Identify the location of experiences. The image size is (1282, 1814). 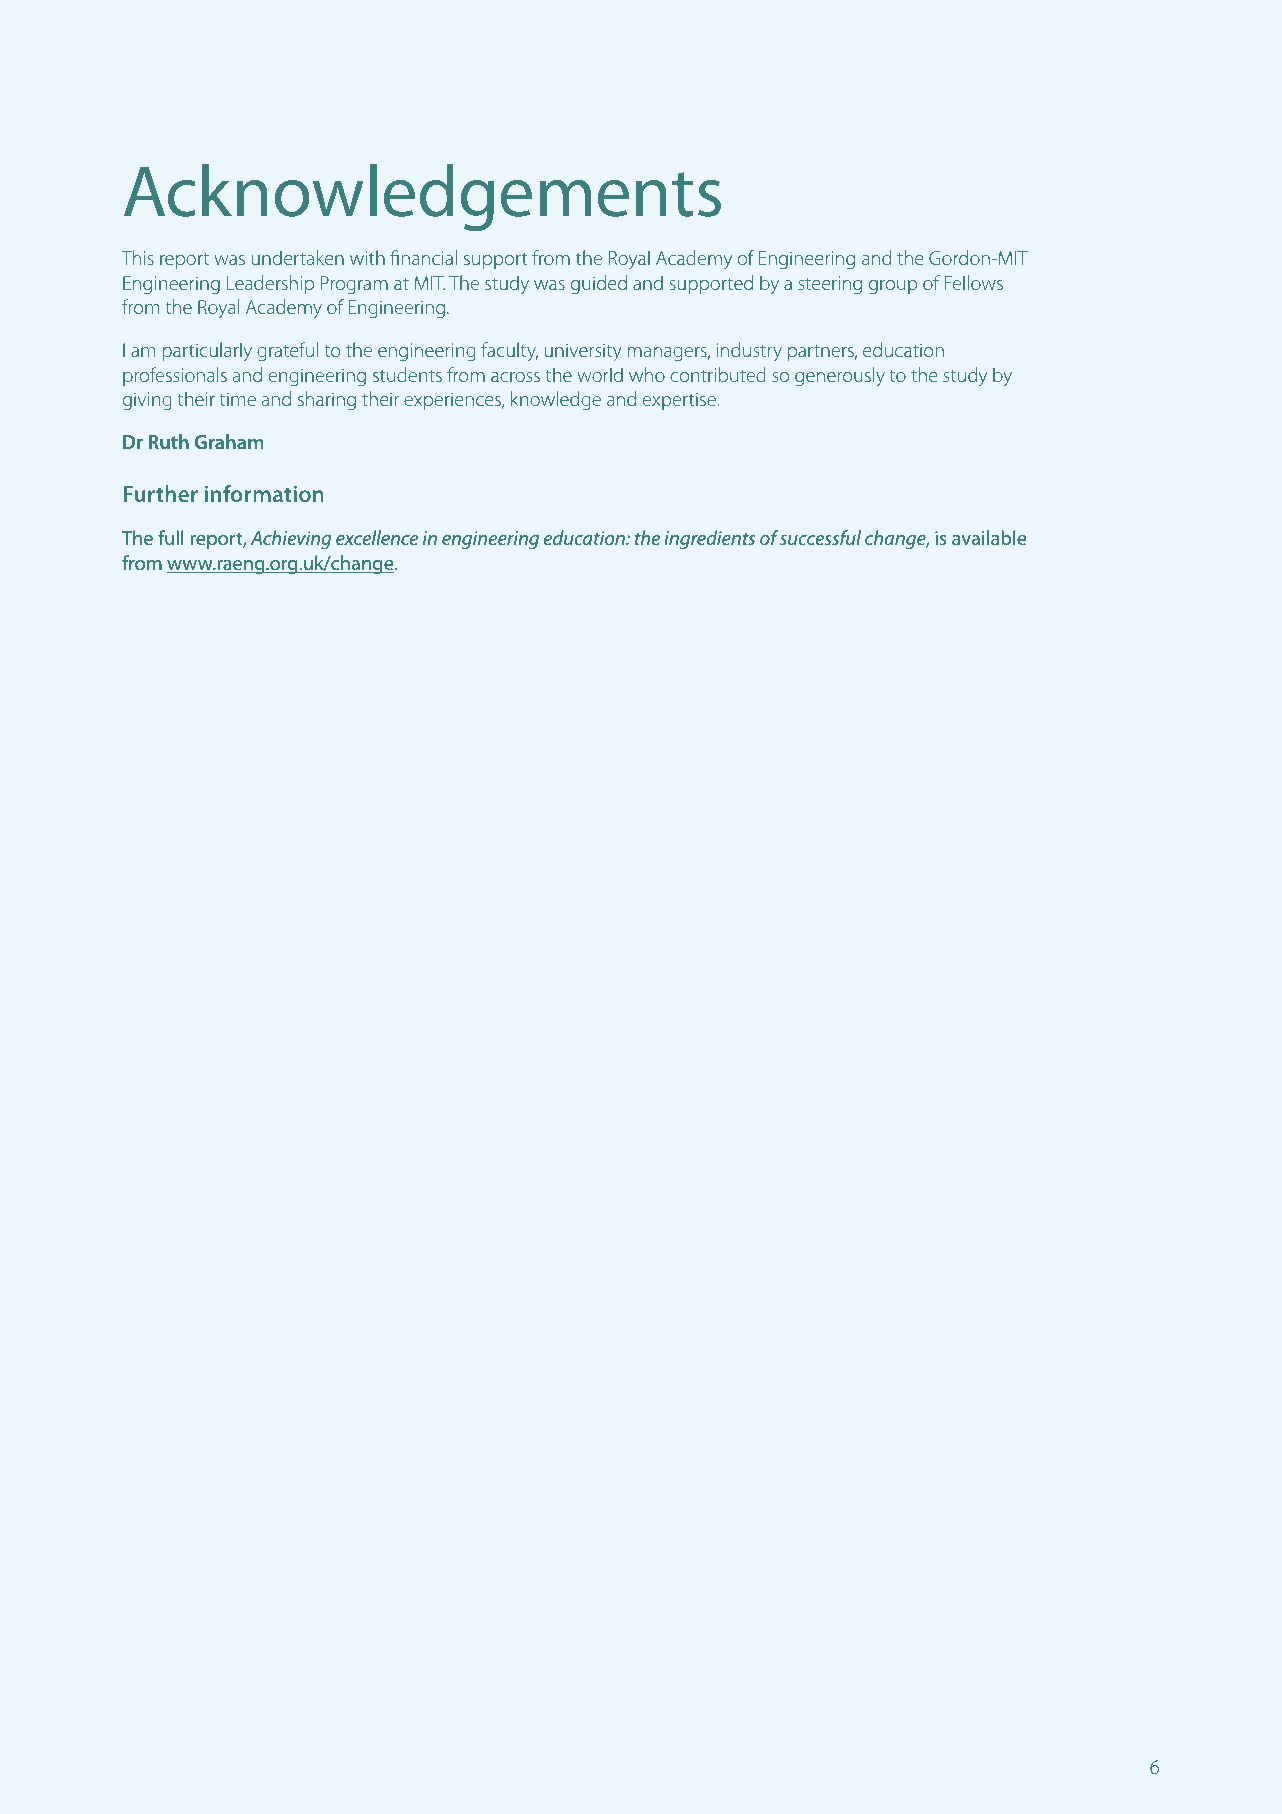
(453, 401).
